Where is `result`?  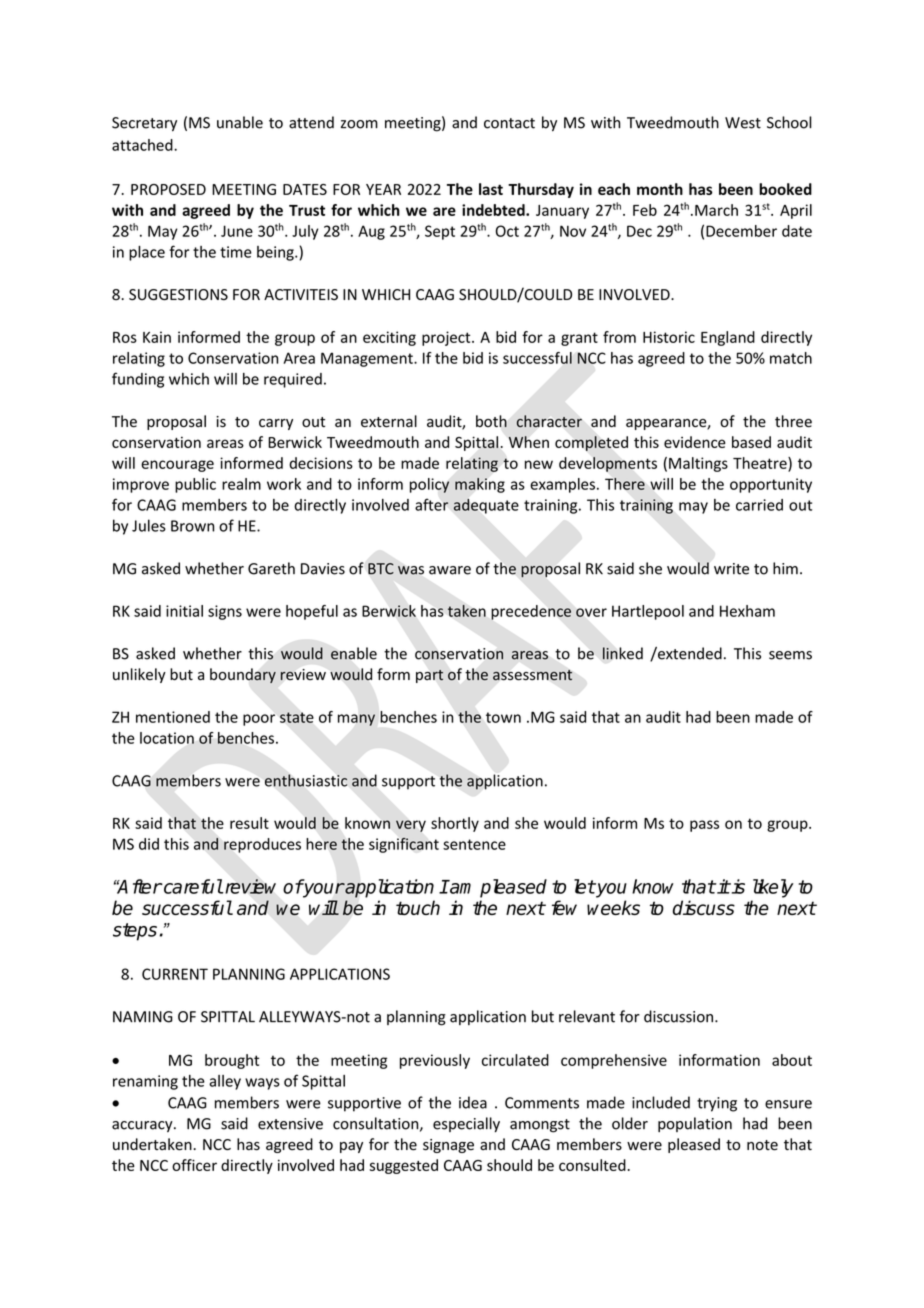 result is located at coordinates (249, 823).
